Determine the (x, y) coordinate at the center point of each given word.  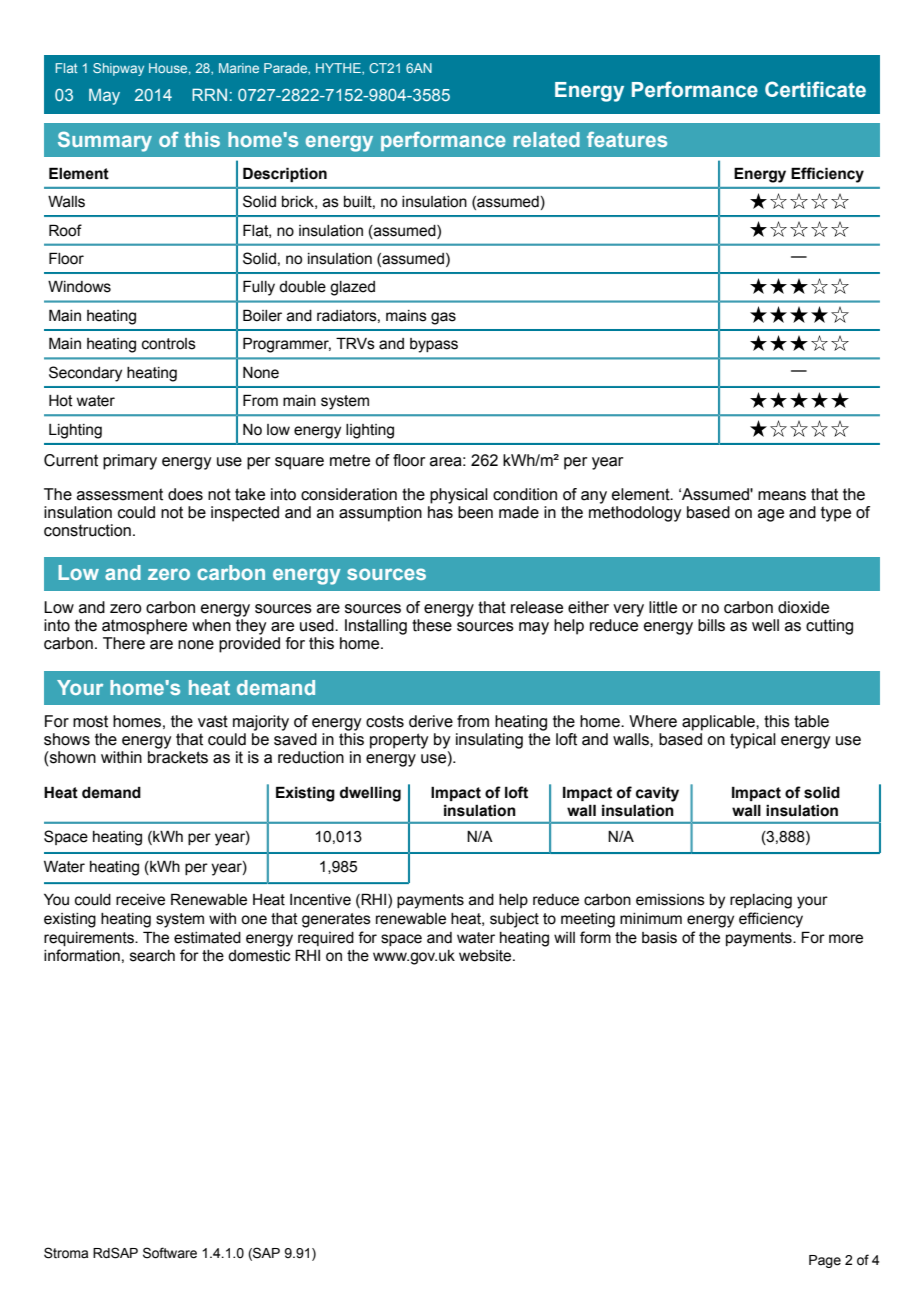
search (152, 956)
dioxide (803, 607)
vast (213, 721)
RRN (209, 94)
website (486, 956)
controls (169, 344)
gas (443, 318)
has (440, 512)
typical (753, 741)
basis (659, 938)
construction (87, 530)
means (782, 496)
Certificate (815, 89)
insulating (489, 741)
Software (170, 1253)
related (547, 139)
